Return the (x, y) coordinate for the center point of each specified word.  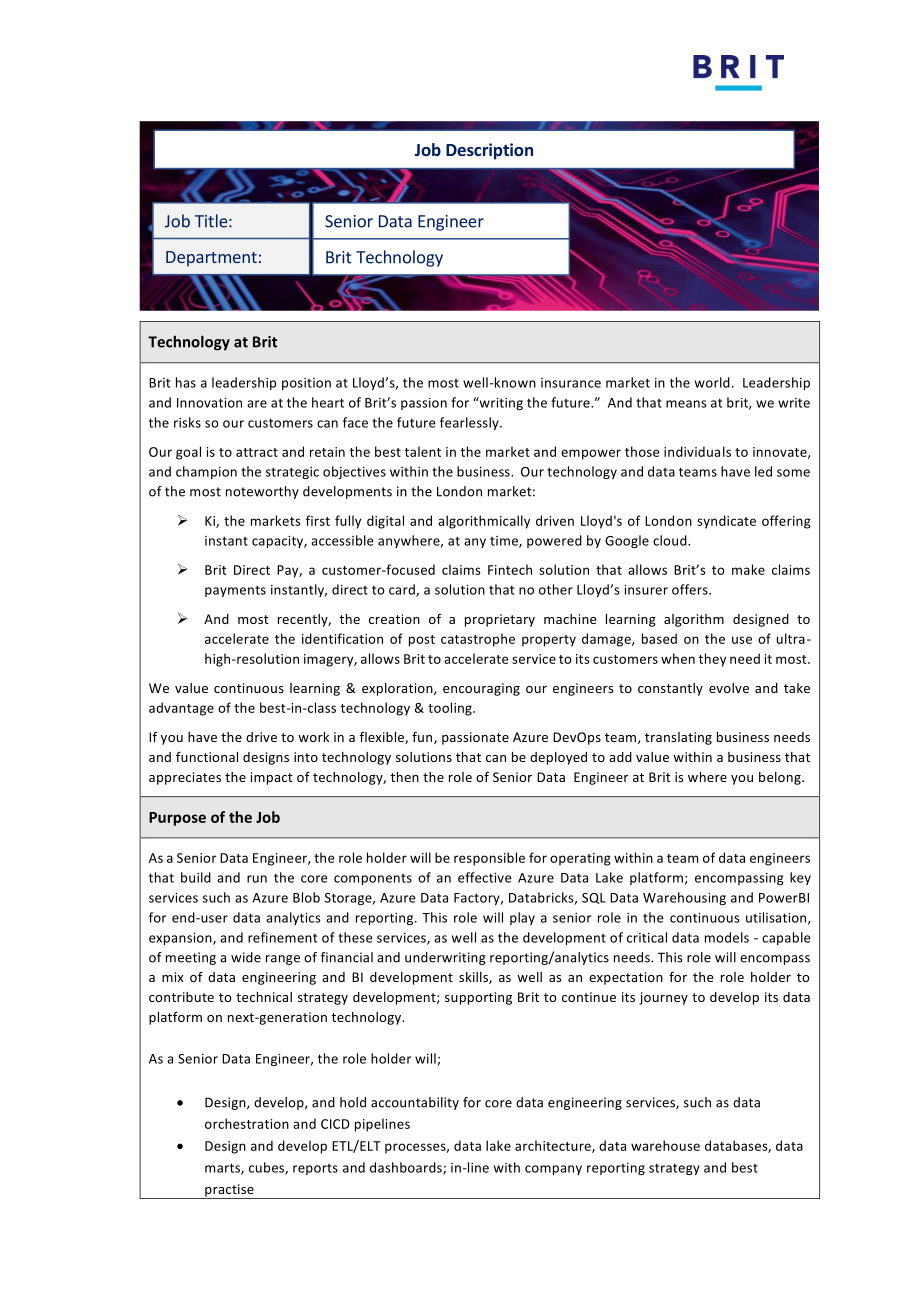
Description (489, 151)
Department (211, 259)
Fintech (510, 569)
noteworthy (262, 492)
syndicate (726, 522)
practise (229, 1191)
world (712, 382)
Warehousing (684, 898)
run (257, 879)
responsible (489, 859)
